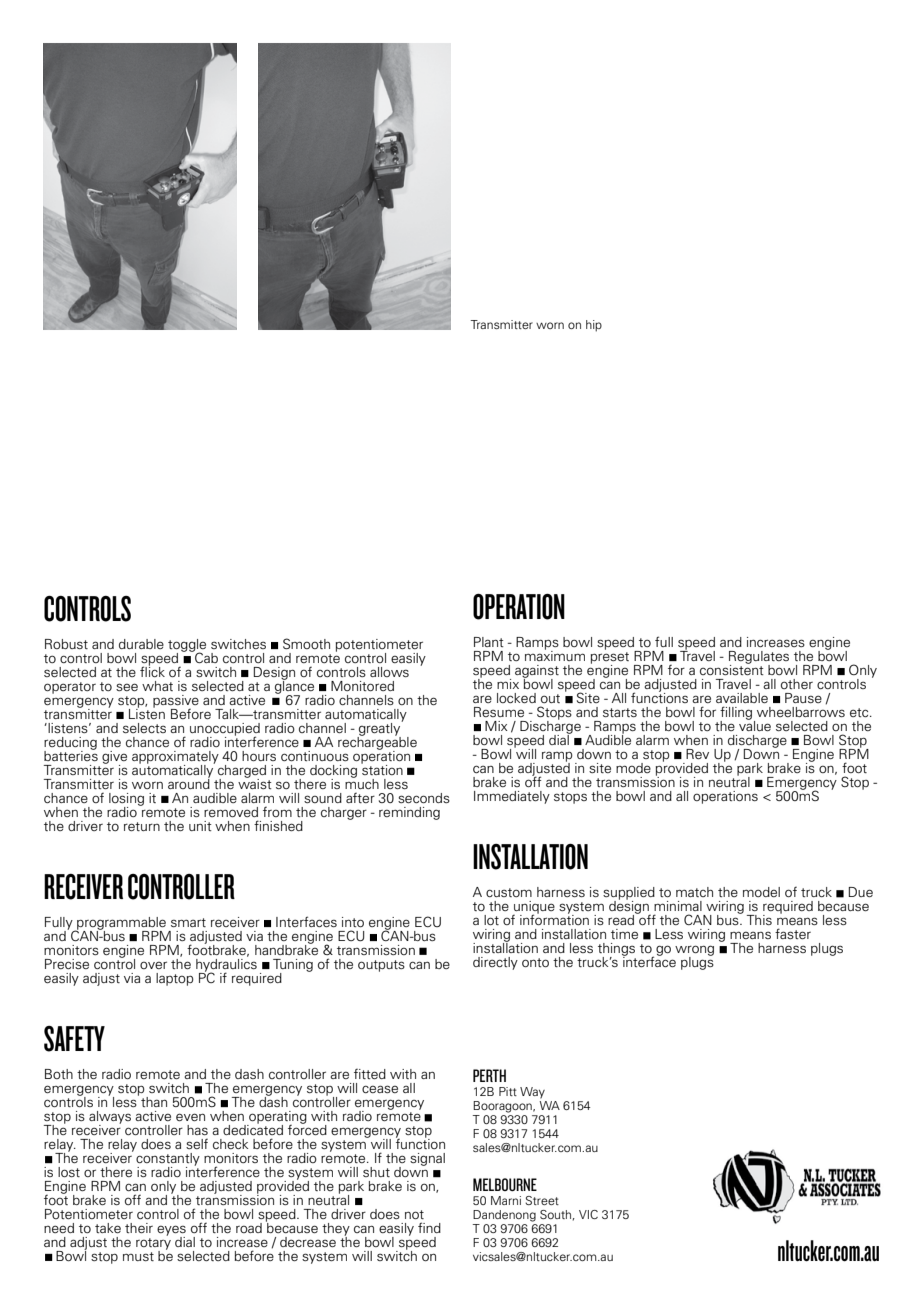  What do you see at coordinates (141, 644) in the screenshot?
I see `durable` at bounding box center [141, 644].
